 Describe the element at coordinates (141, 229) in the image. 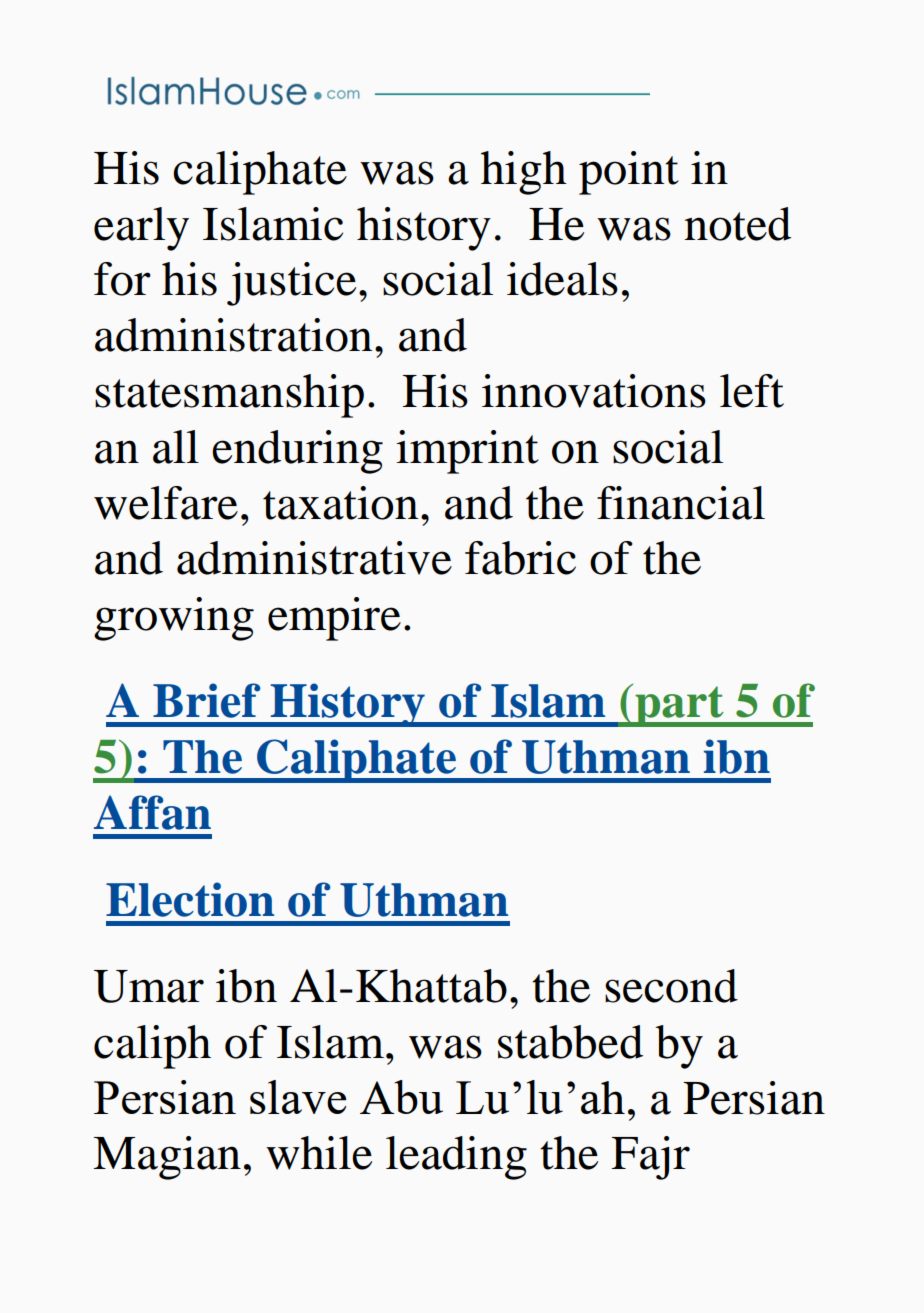

I see `early` at that location.
